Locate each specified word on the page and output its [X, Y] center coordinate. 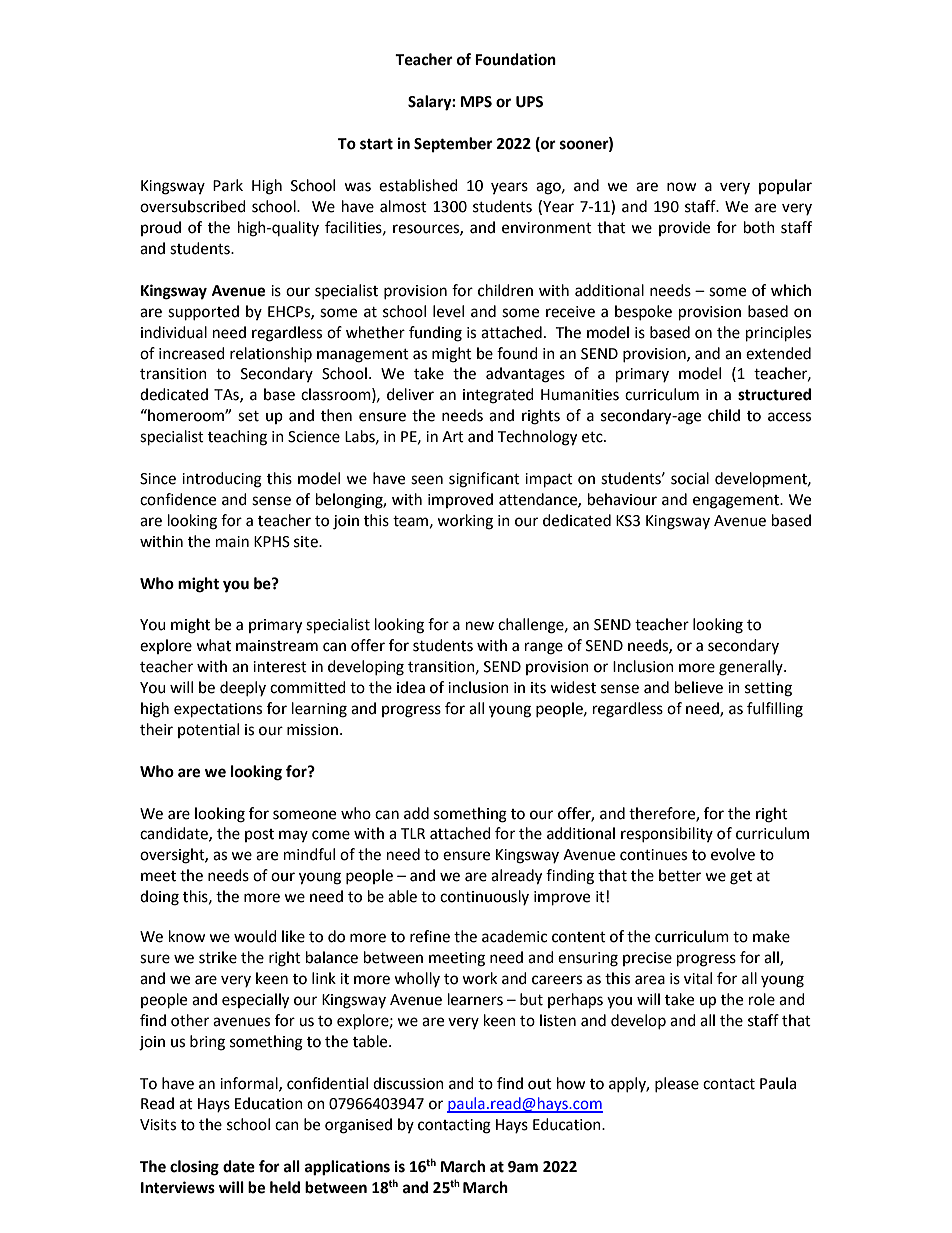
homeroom [186, 415]
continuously [484, 897]
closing [194, 1168]
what [213, 645]
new [480, 626]
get [741, 878]
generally [752, 668]
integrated [498, 396]
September [453, 145]
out [540, 1084]
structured [774, 394]
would [255, 936]
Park [228, 185]
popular [785, 186]
